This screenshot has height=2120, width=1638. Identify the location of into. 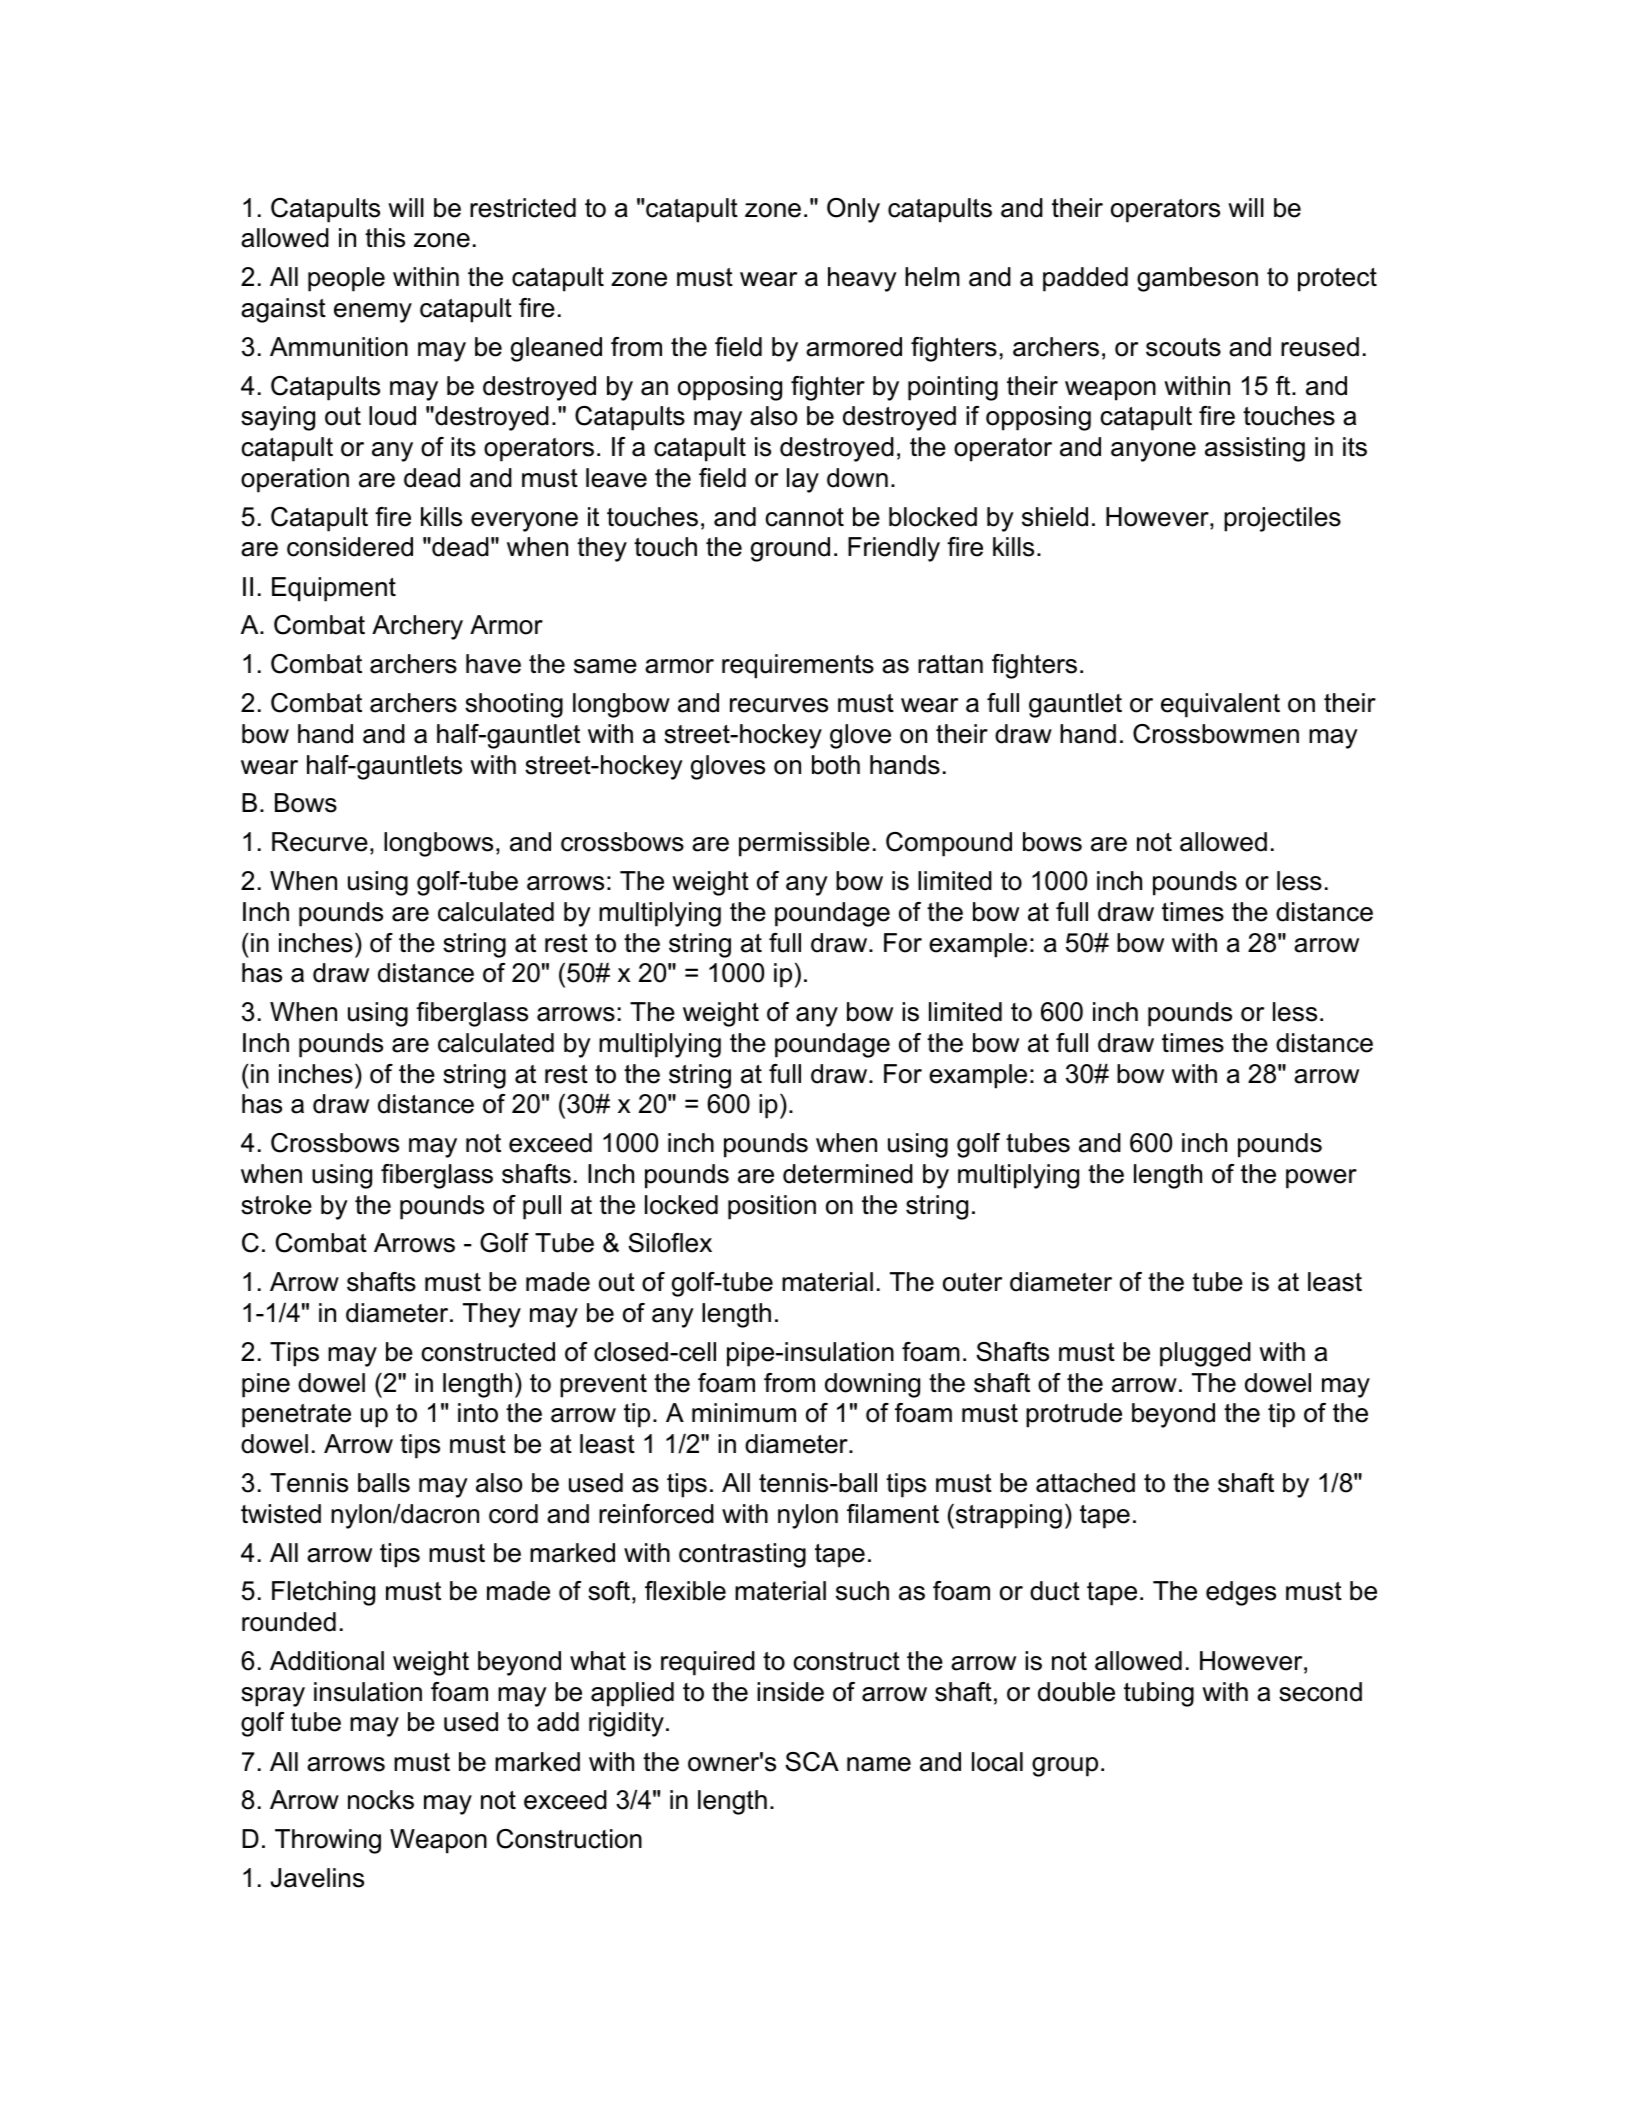
(478, 1413).
